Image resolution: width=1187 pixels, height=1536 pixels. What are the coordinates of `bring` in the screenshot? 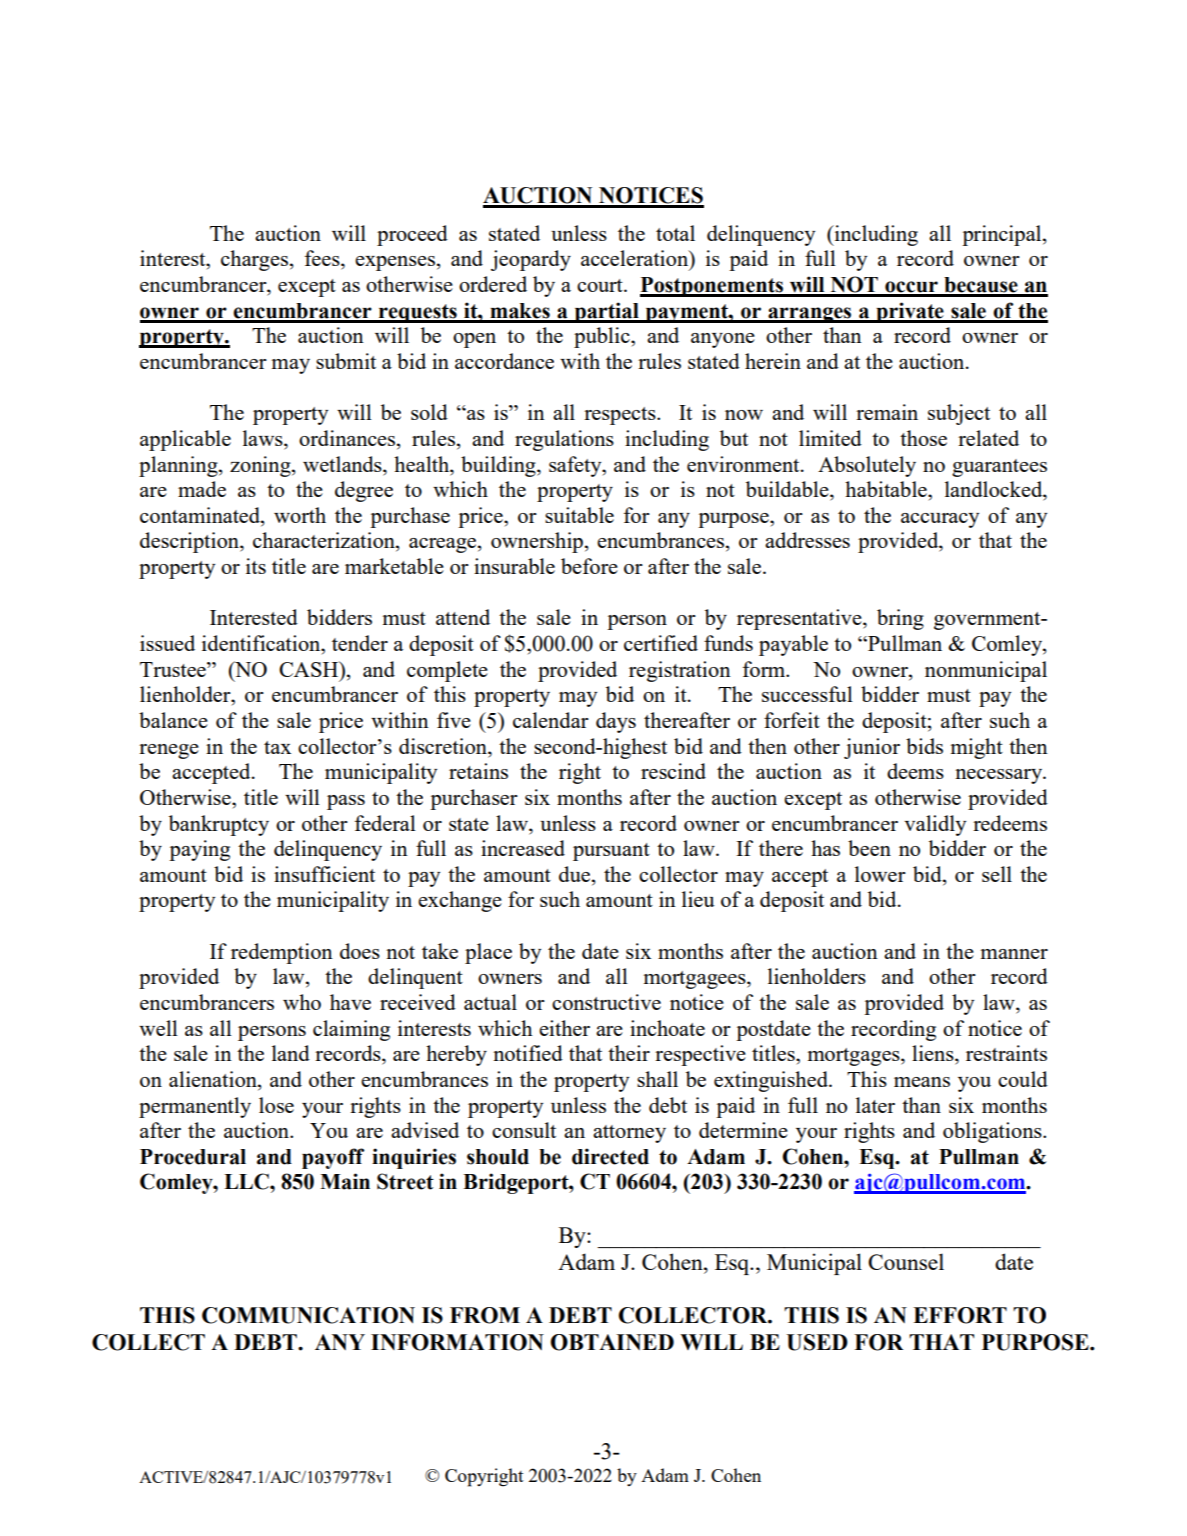 It's located at (900, 619).
